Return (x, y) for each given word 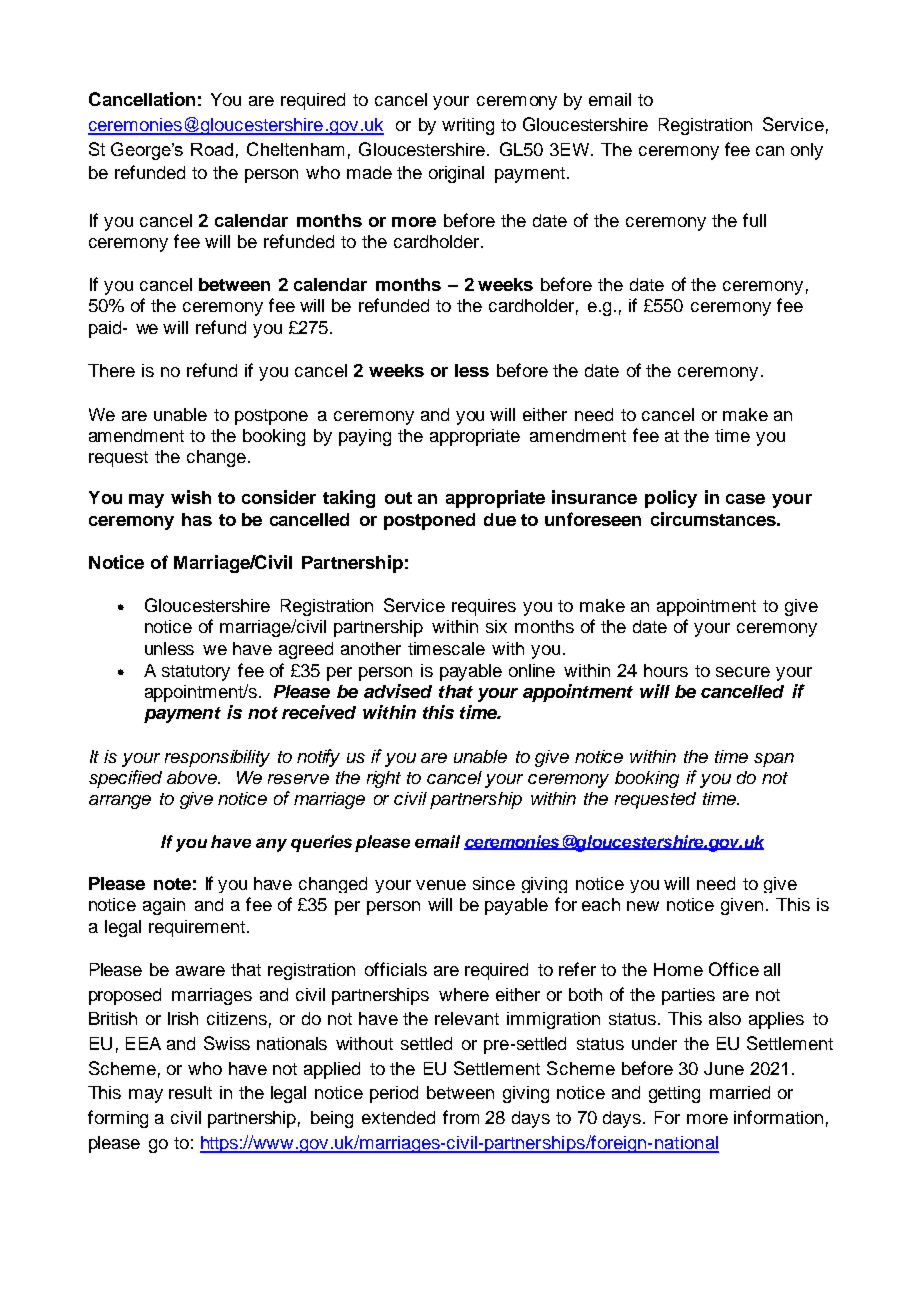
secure (743, 672)
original (456, 174)
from (461, 1117)
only (807, 151)
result (190, 1092)
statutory (196, 673)
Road (212, 149)
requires (484, 607)
